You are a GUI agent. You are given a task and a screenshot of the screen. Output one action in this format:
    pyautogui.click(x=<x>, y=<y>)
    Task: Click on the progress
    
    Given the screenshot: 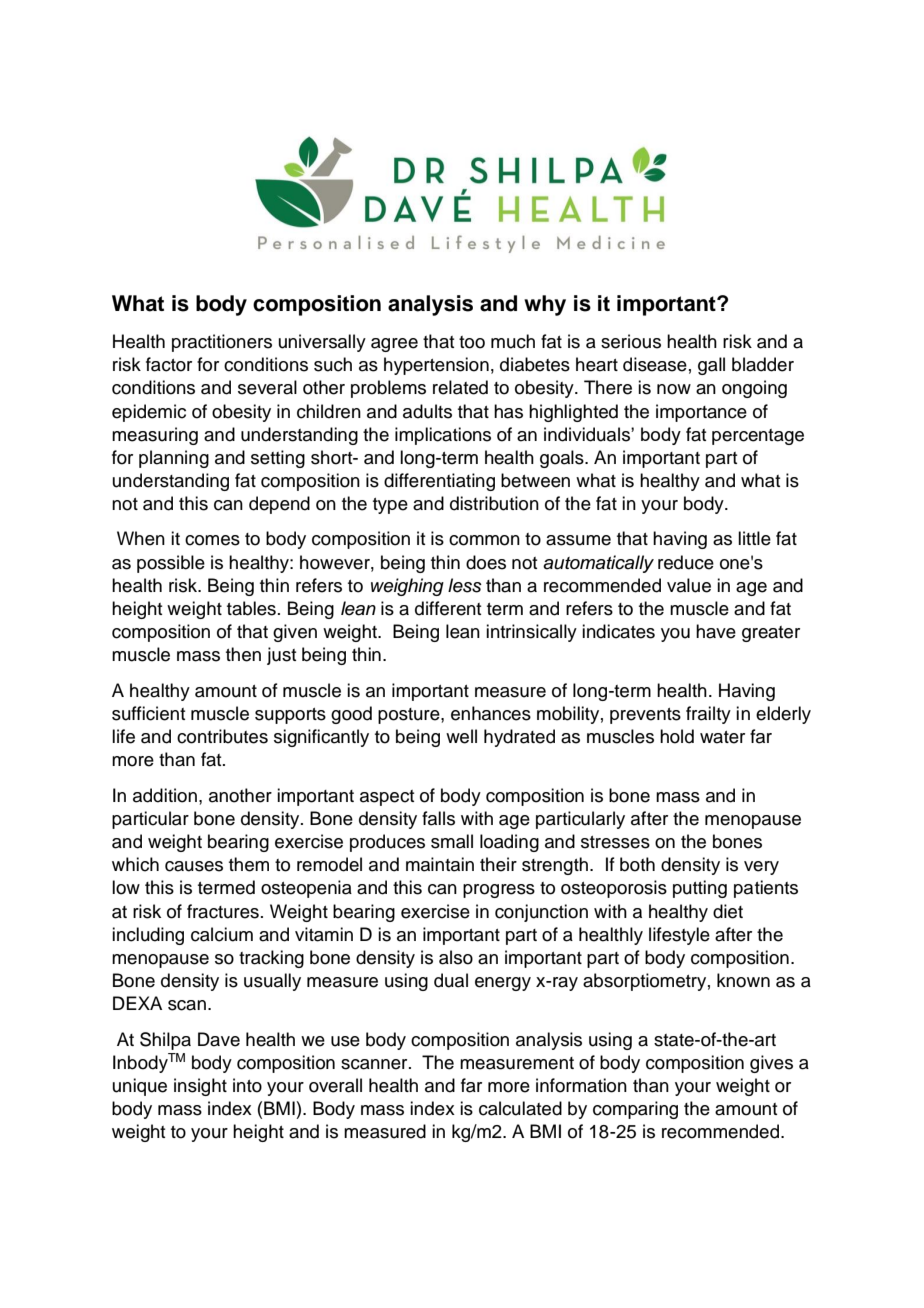 What is the action you would take?
    pyautogui.click(x=499, y=891)
